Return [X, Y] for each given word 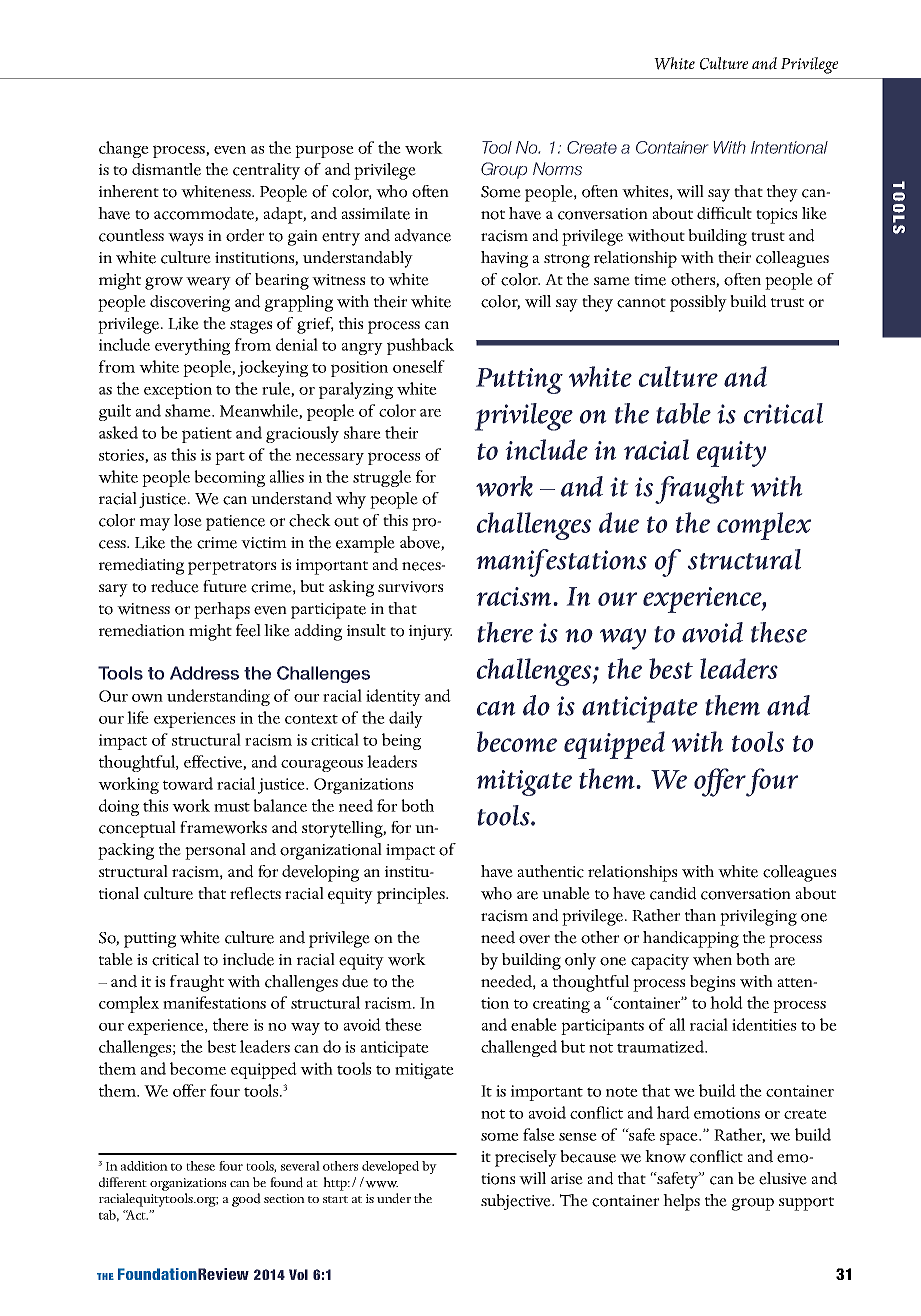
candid [673, 893]
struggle [382, 478]
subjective [517, 1202]
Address [204, 673]
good [246, 1200]
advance [423, 235]
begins [712, 983]
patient [207, 435]
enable [534, 1024]
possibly [698, 303]
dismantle [166, 169]
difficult [724, 213]
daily [406, 719]
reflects [255, 893]
